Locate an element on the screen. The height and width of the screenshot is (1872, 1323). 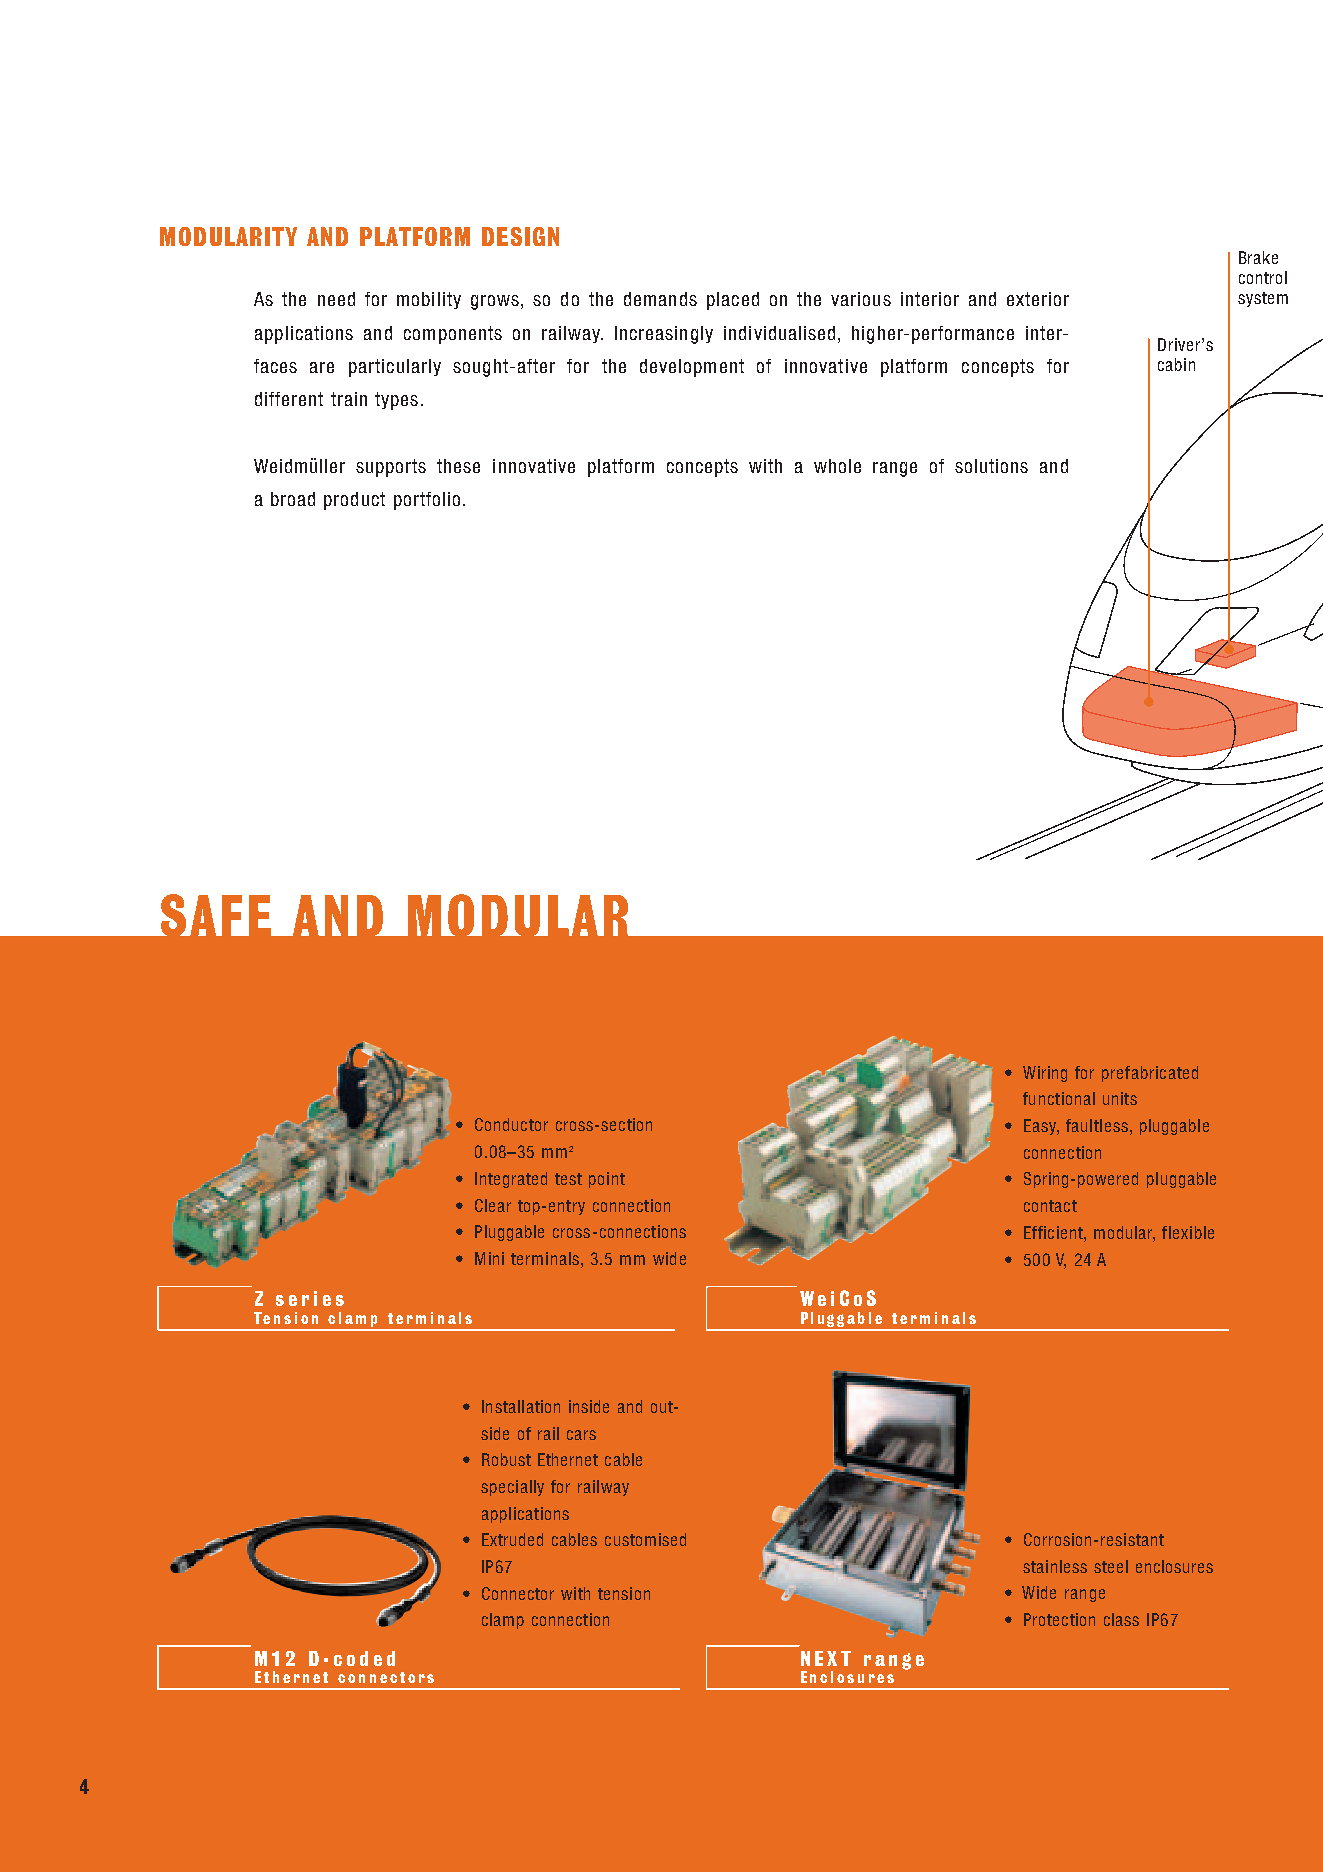
mobility is located at coordinates (429, 300).
